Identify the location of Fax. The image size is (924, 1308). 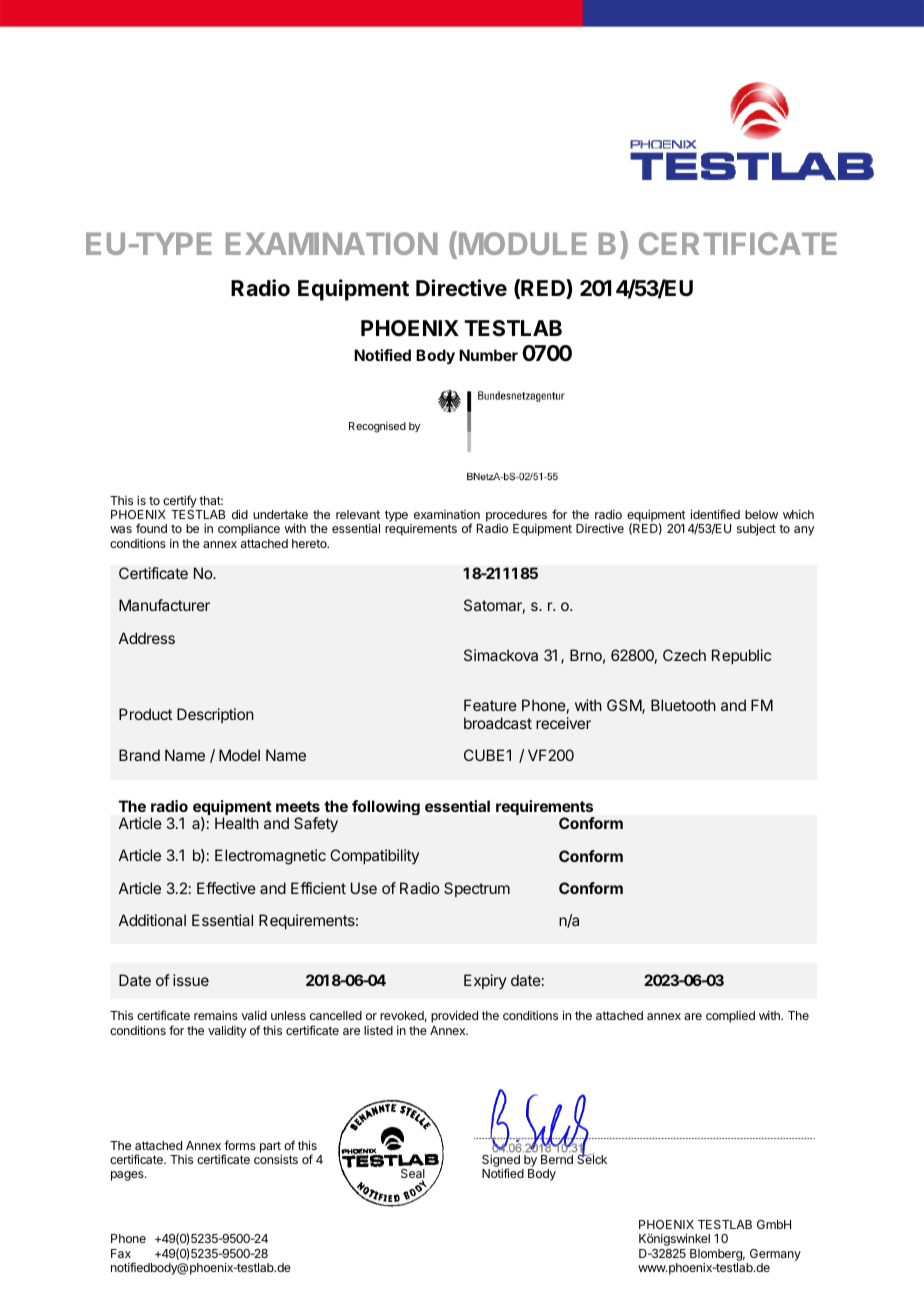
(121, 1253).
